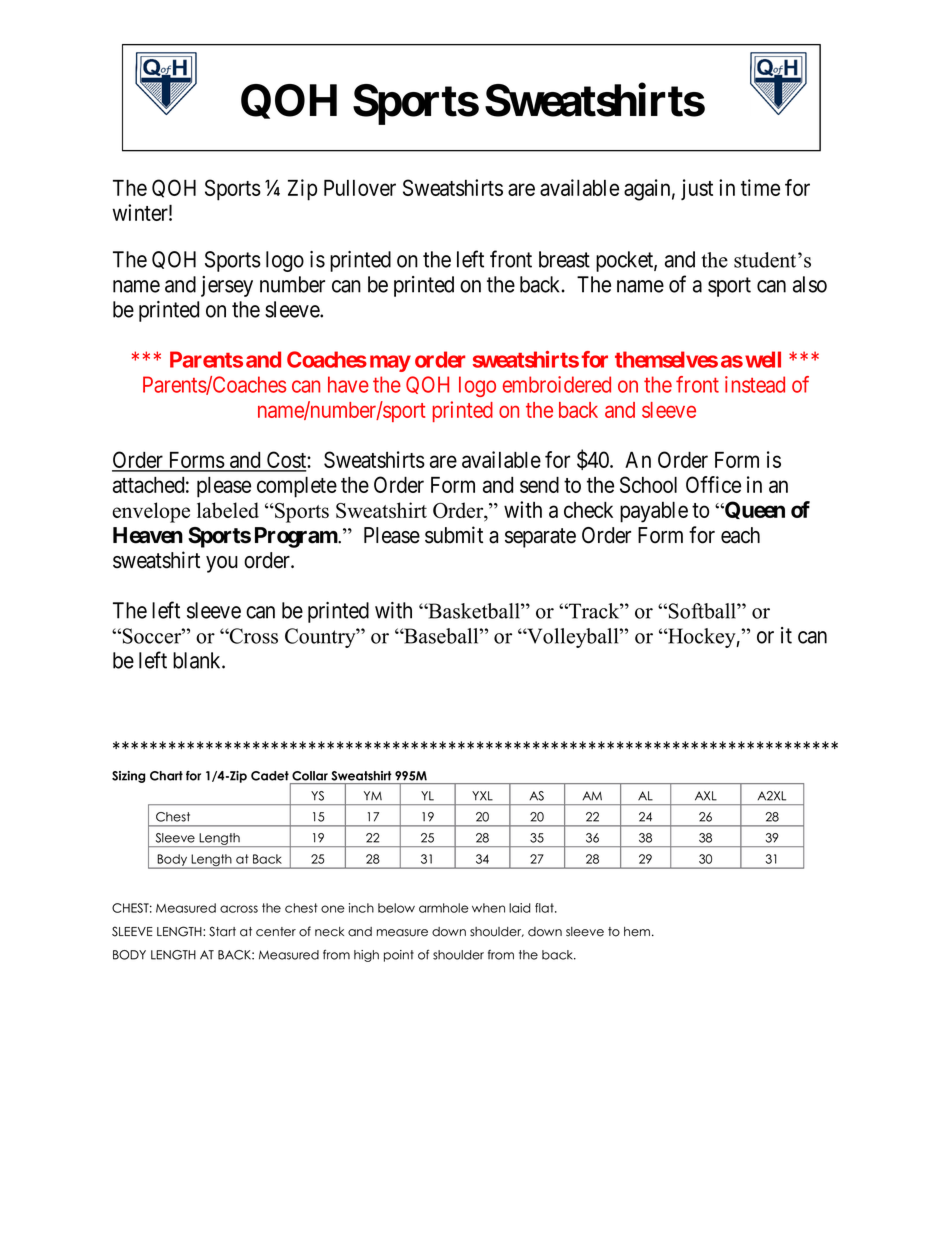 The width and height of the screenshot is (952, 1233). I want to click on Pullover, so click(360, 188).
